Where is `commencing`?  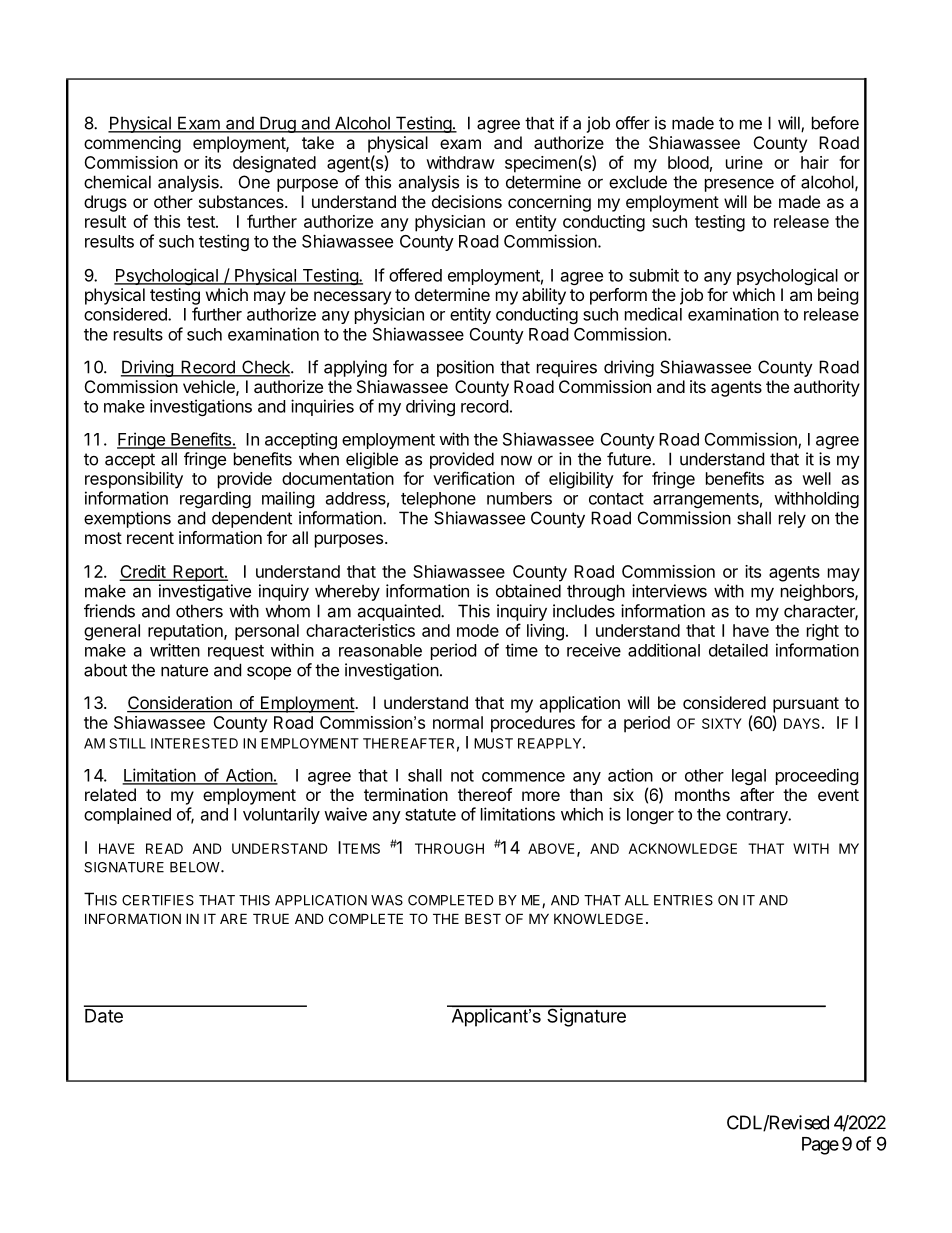 commencing is located at coordinates (132, 144).
